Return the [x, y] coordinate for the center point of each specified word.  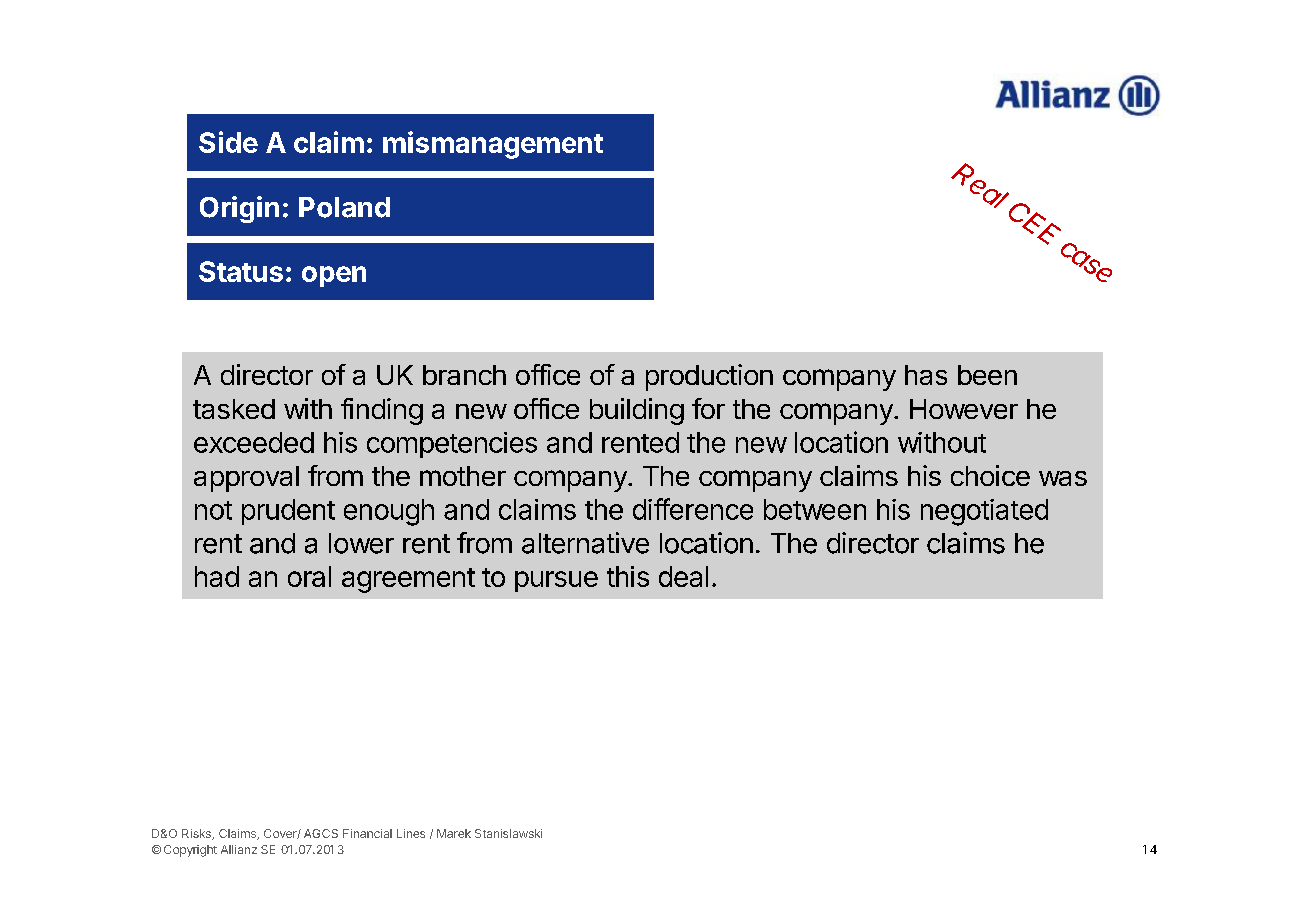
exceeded [254, 442]
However [964, 409]
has [926, 375]
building [637, 411]
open [334, 276]
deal [683, 576]
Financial [367, 833]
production [709, 377]
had [217, 576]
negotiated [984, 512]
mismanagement [493, 145]
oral [309, 576]
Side [228, 142]
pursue [556, 581]
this [628, 576]
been [987, 375]
